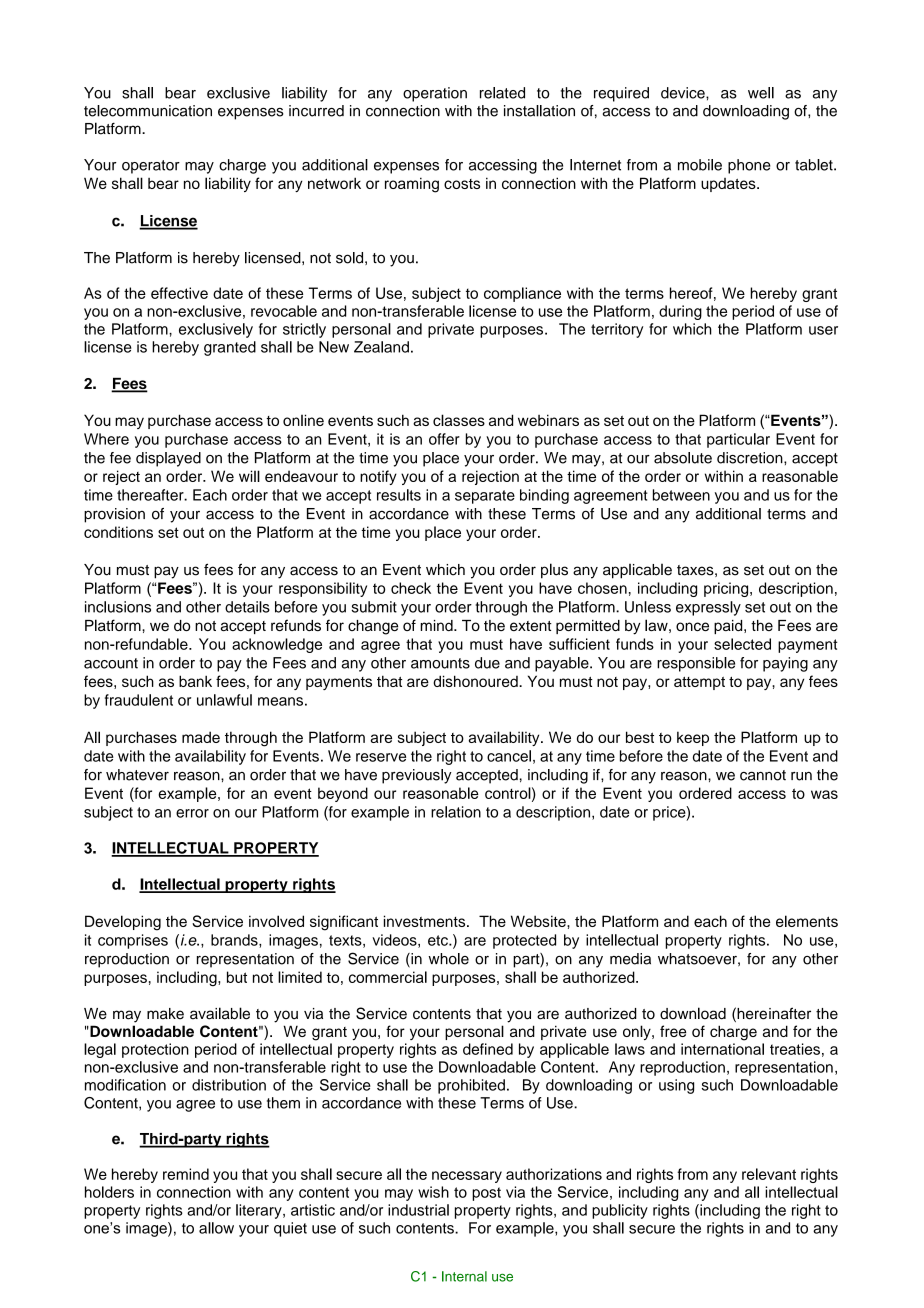 Image resolution: width=924 pixels, height=1308 pixels. What do you see at coordinates (179, 293) in the screenshot?
I see `effective` at bounding box center [179, 293].
